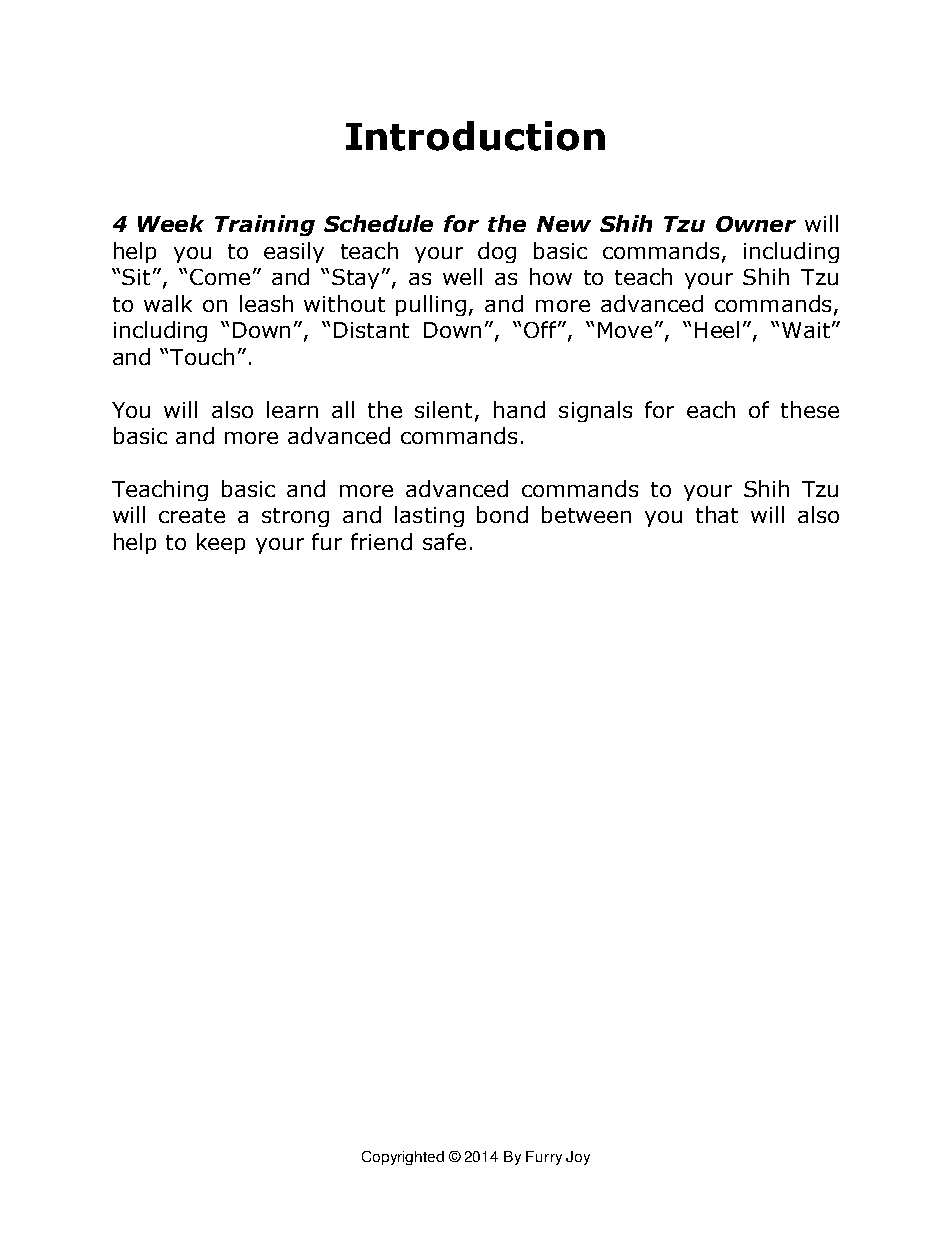 This screenshot has height=1233, width=952. Describe the element at coordinates (171, 223) in the screenshot. I see `Week` at that location.
